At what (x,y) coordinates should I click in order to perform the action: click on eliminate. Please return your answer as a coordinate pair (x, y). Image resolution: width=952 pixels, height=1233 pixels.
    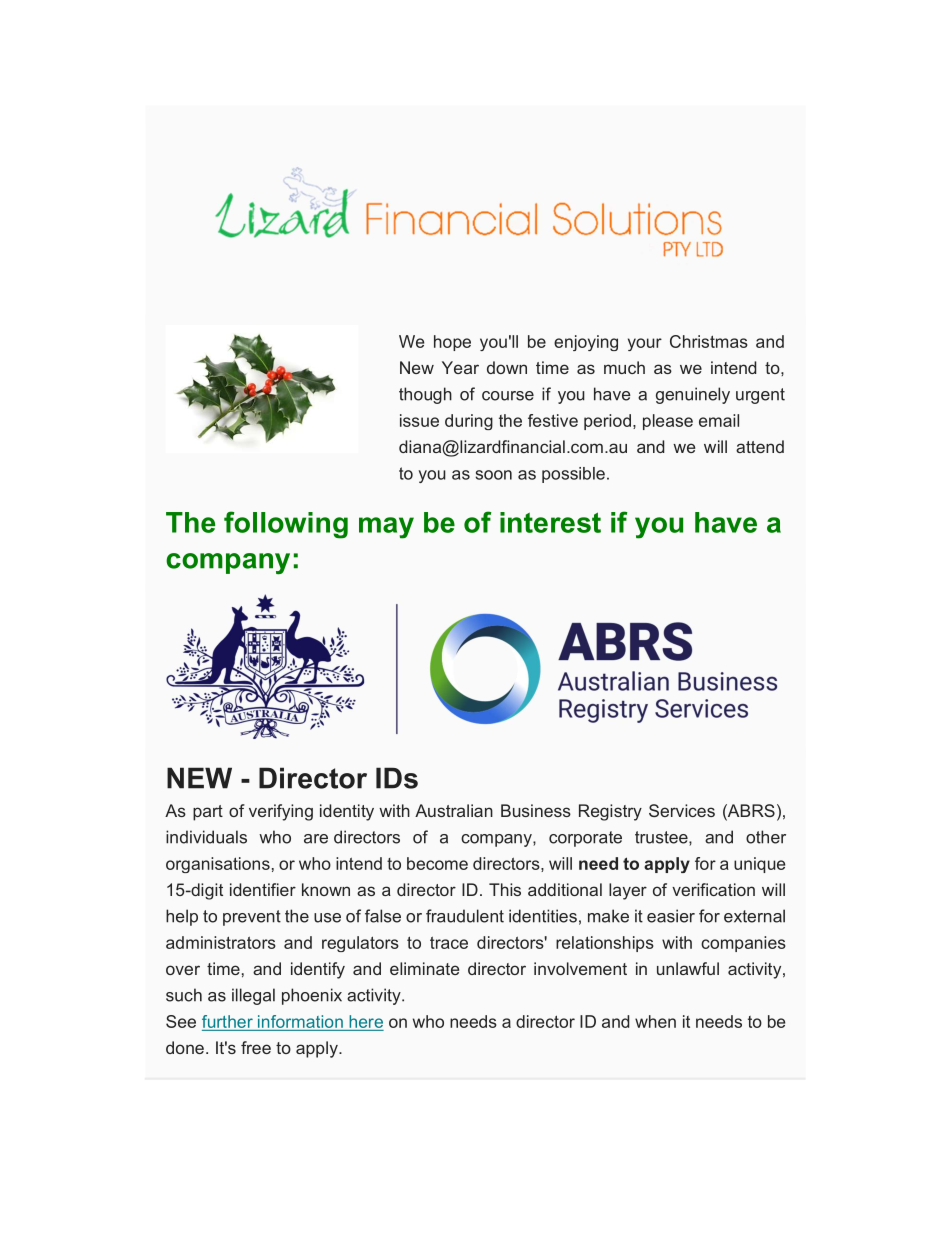
    Looking at the image, I should click on (424, 968).
